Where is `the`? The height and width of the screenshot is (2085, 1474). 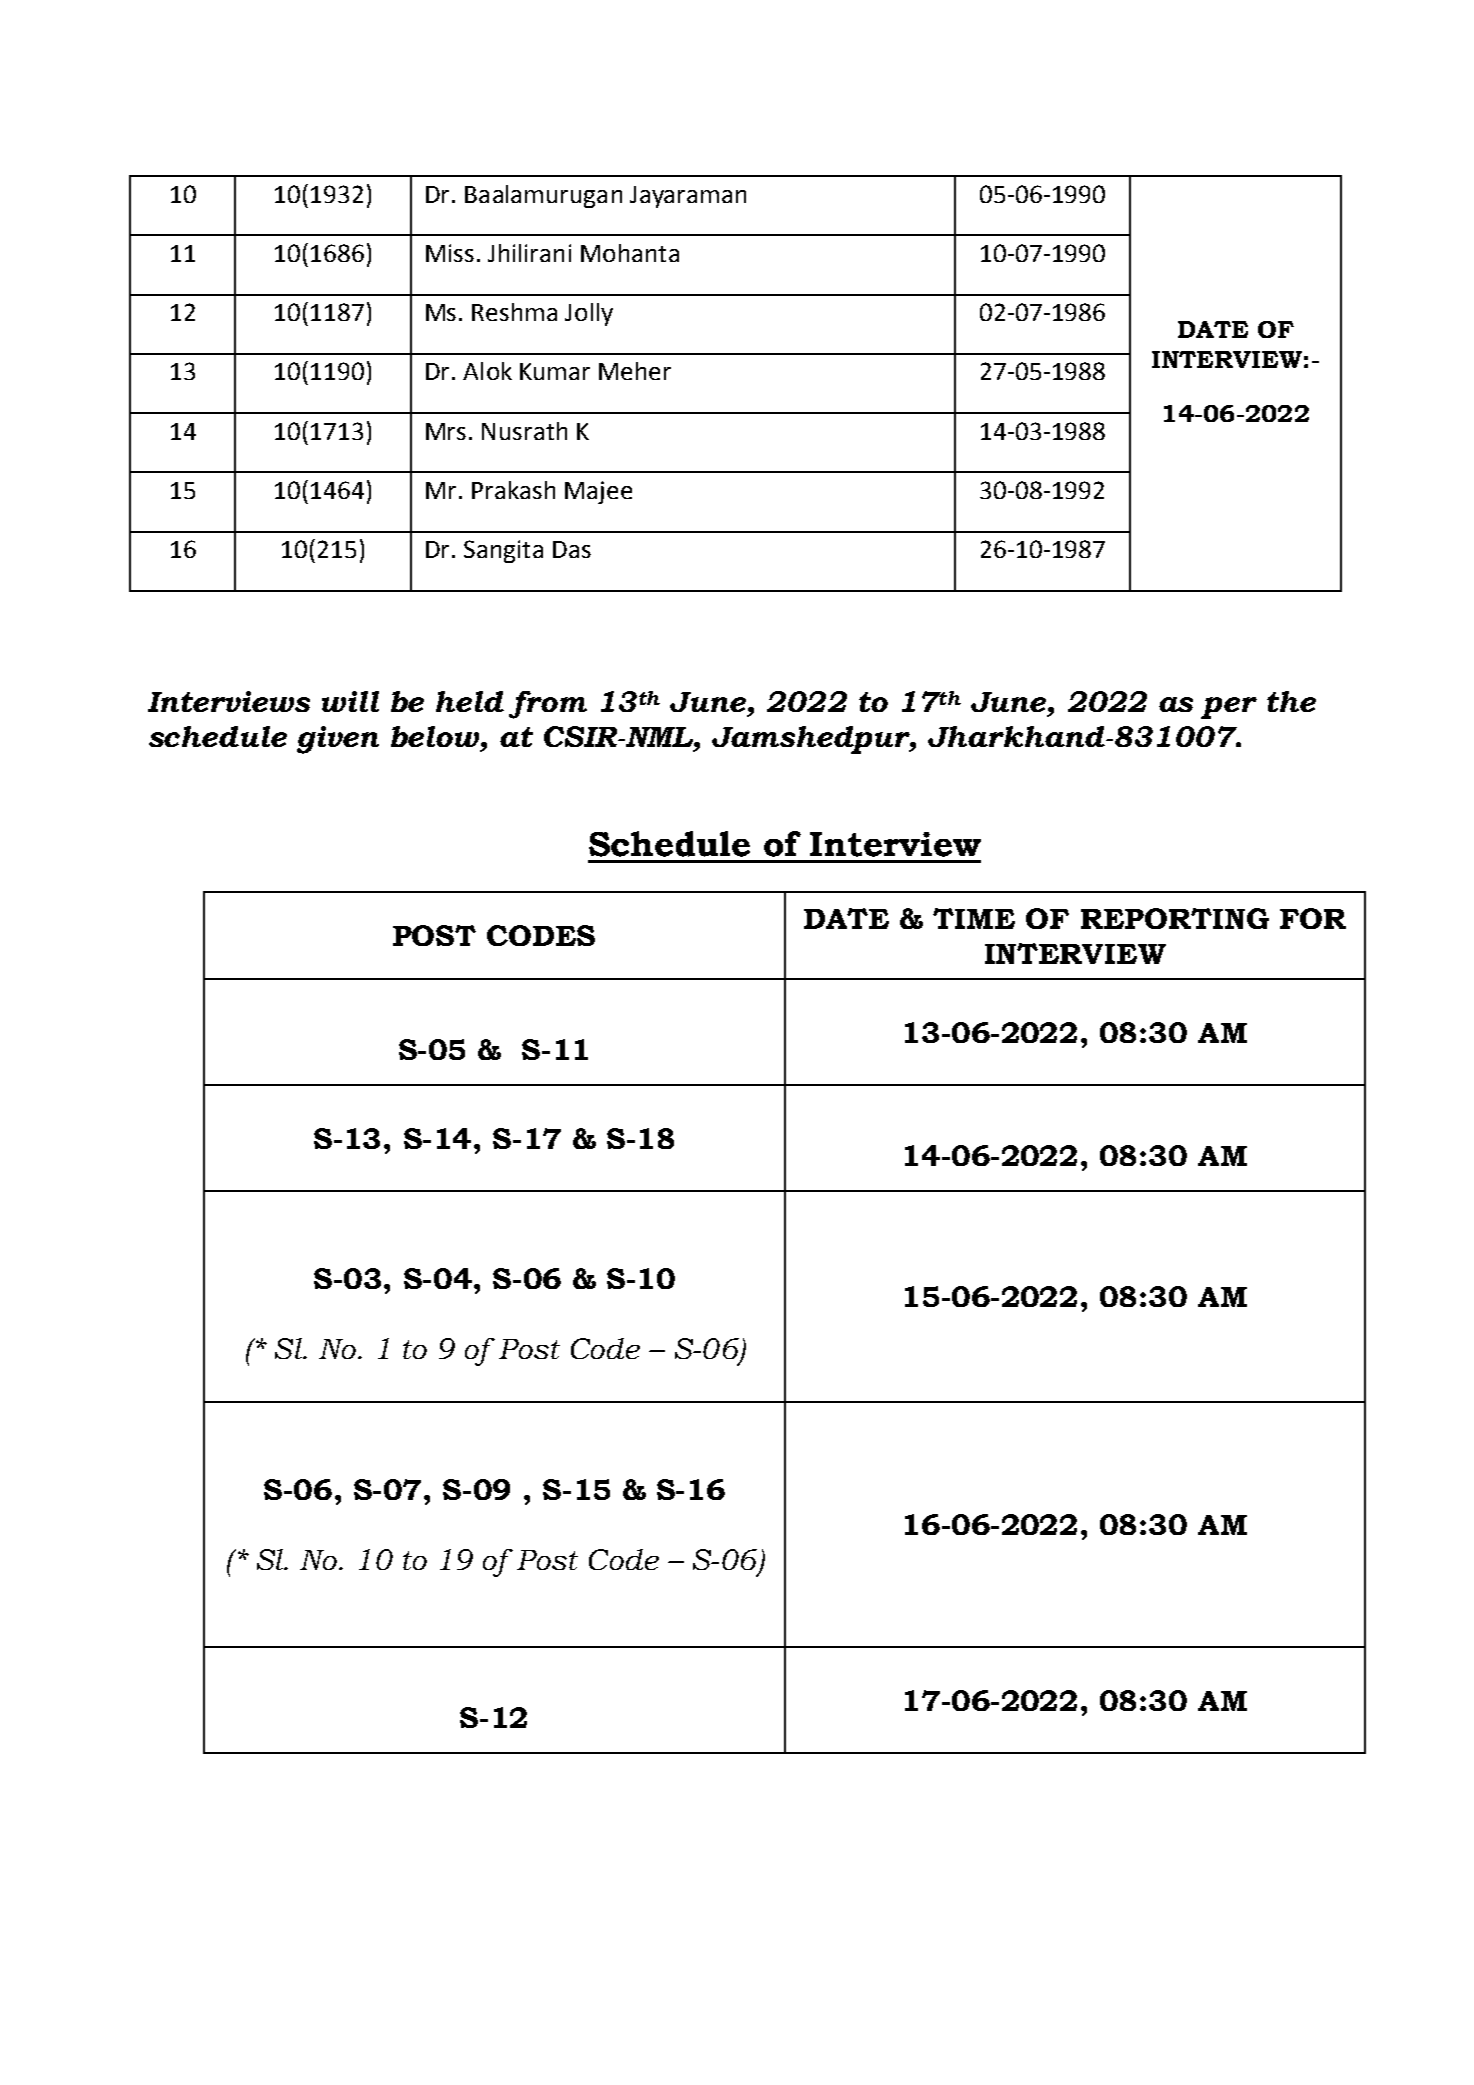
the is located at coordinates (1291, 701).
